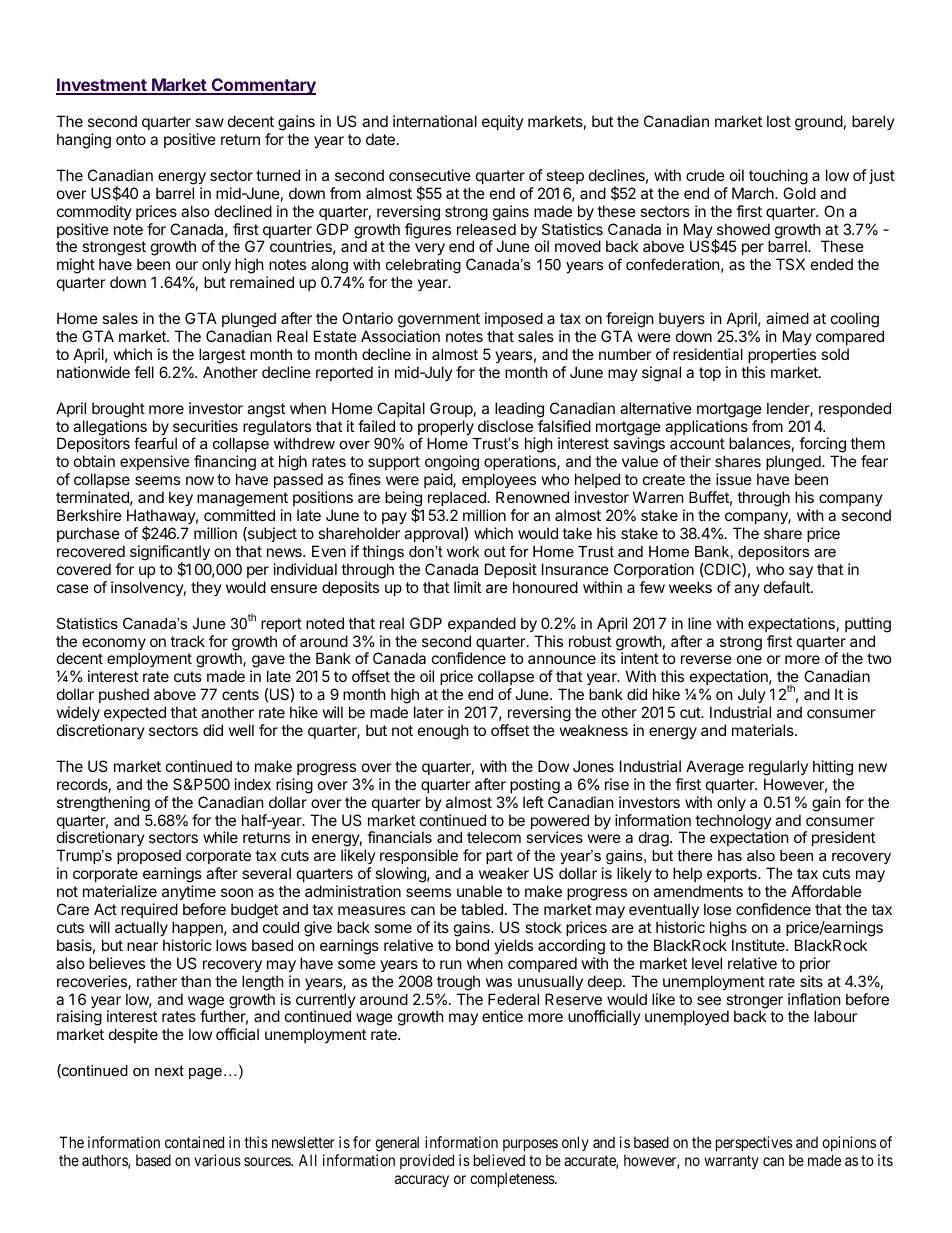 This screenshot has height=1233, width=952. Describe the element at coordinates (209, 122) in the screenshot. I see `saw` at that location.
